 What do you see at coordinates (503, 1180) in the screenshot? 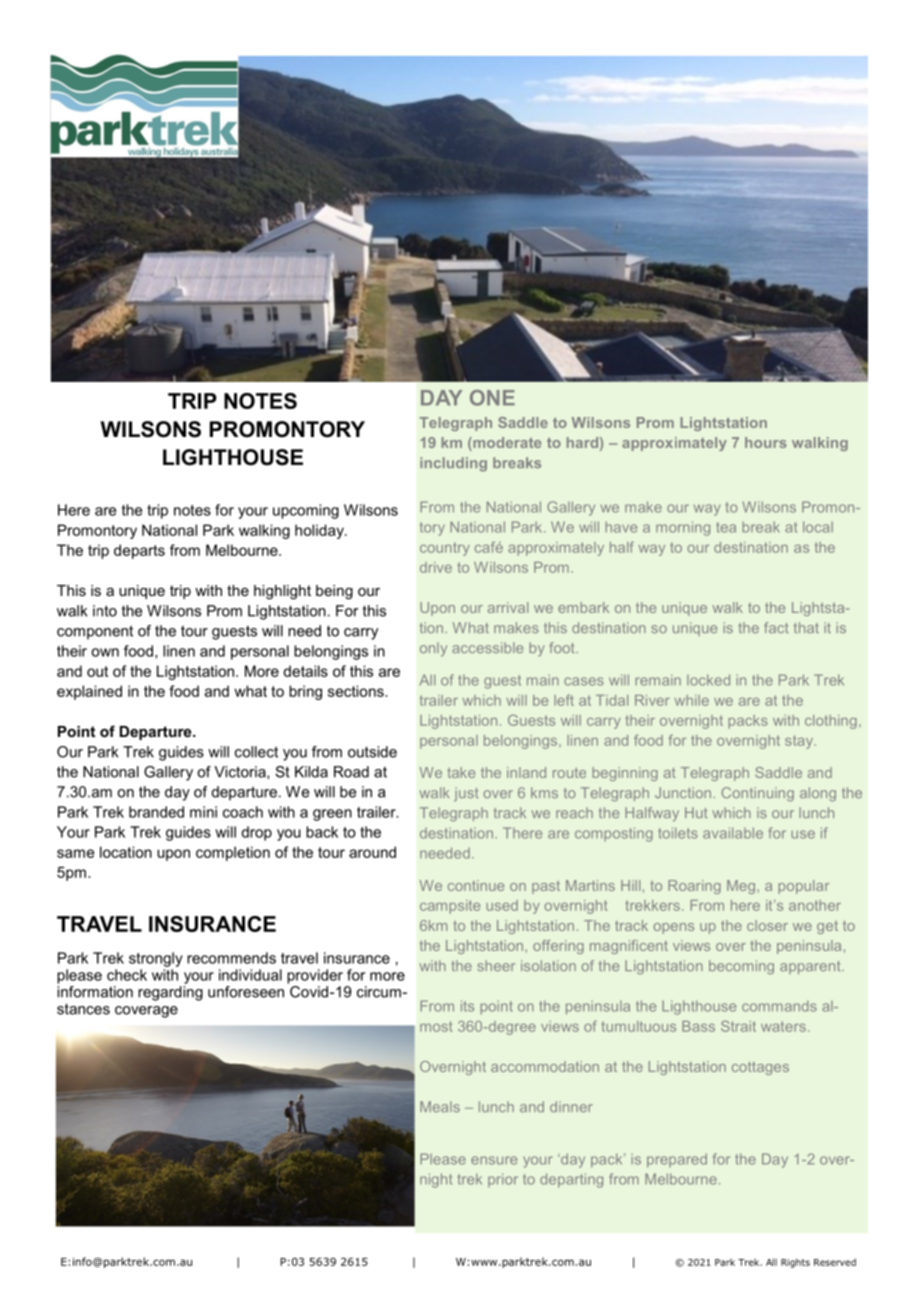
I see `prior` at bounding box center [503, 1180].
